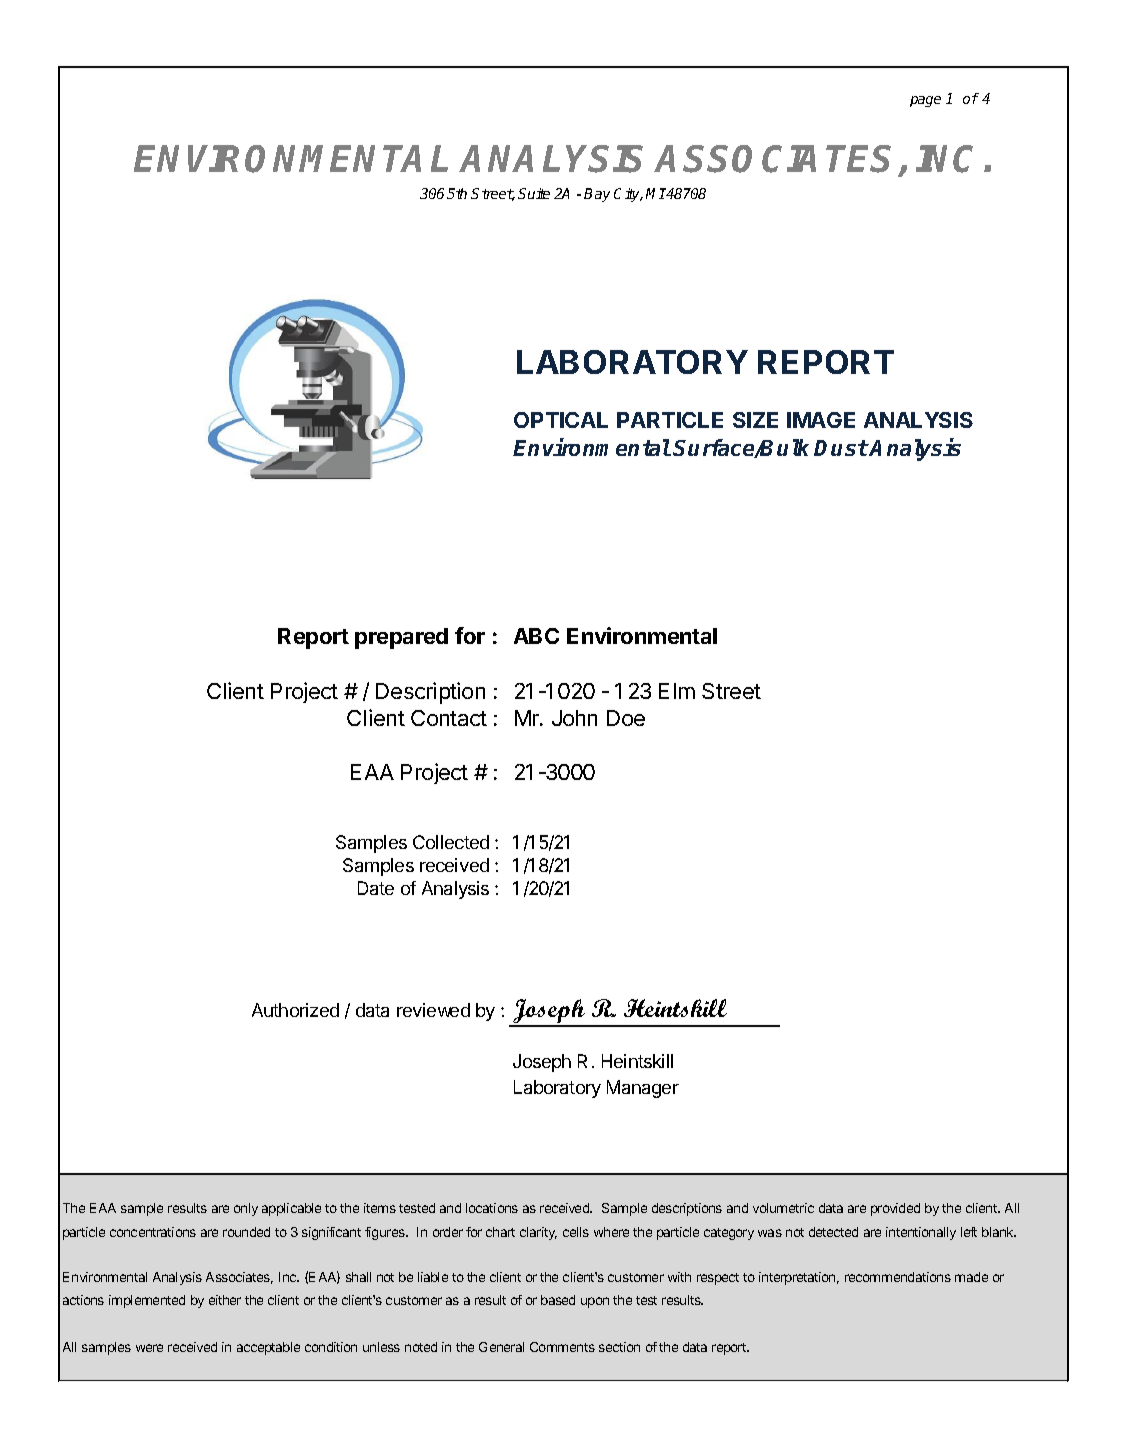 The width and height of the screenshot is (1125, 1456). I want to click on page, so click(925, 101).
